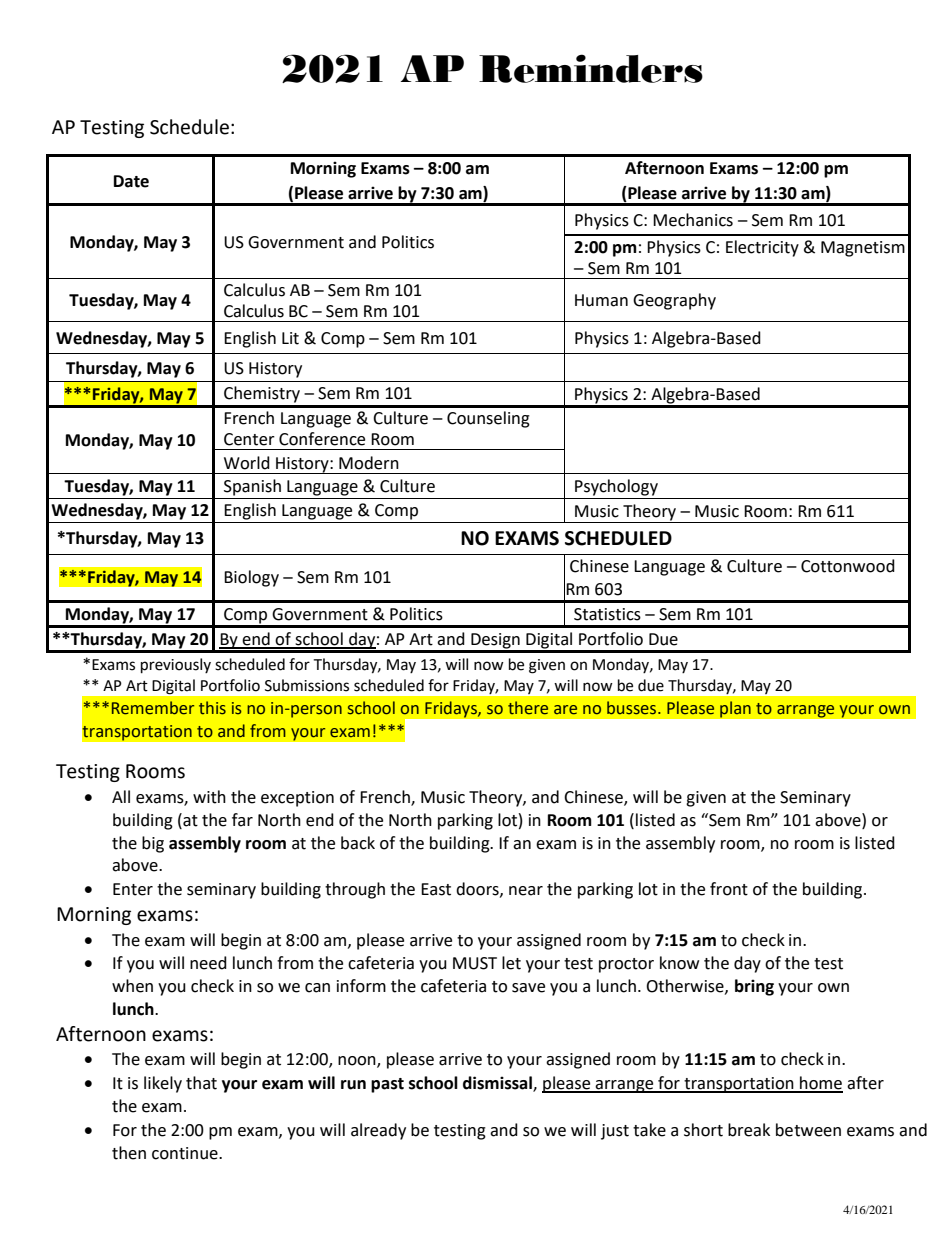 The image size is (952, 1233). What do you see at coordinates (749, 1130) in the screenshot?
I see `break` at bounding box center [749, 1130].
